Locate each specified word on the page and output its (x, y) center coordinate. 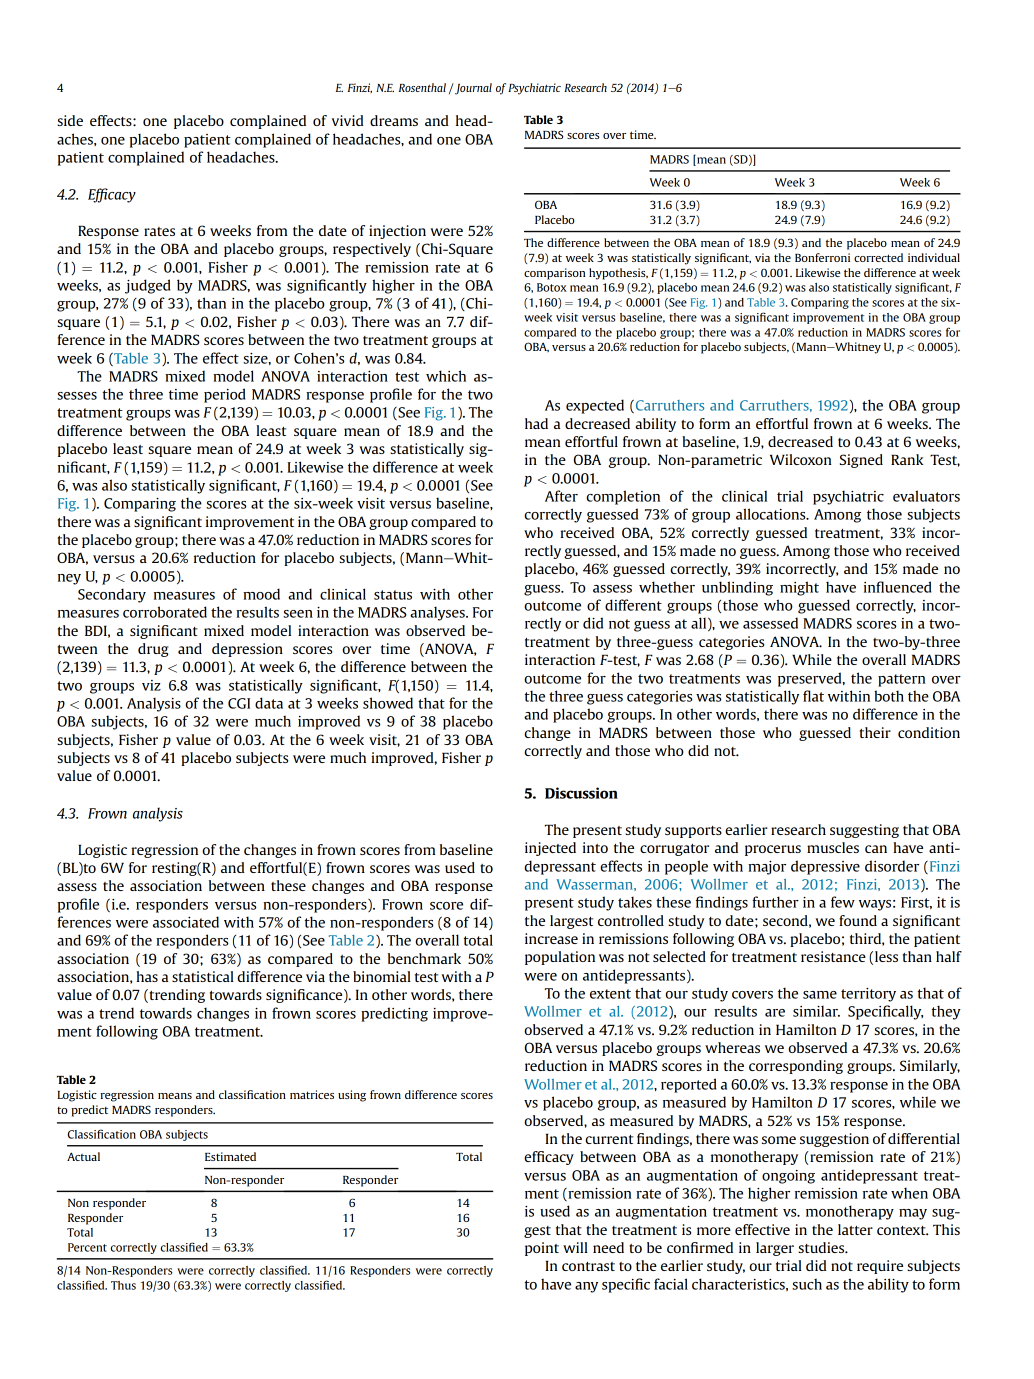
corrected (878, 257)
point (542, 1249)
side (70, 120)
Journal (472, 89)
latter (855, 1229)
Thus (123, 1285)
